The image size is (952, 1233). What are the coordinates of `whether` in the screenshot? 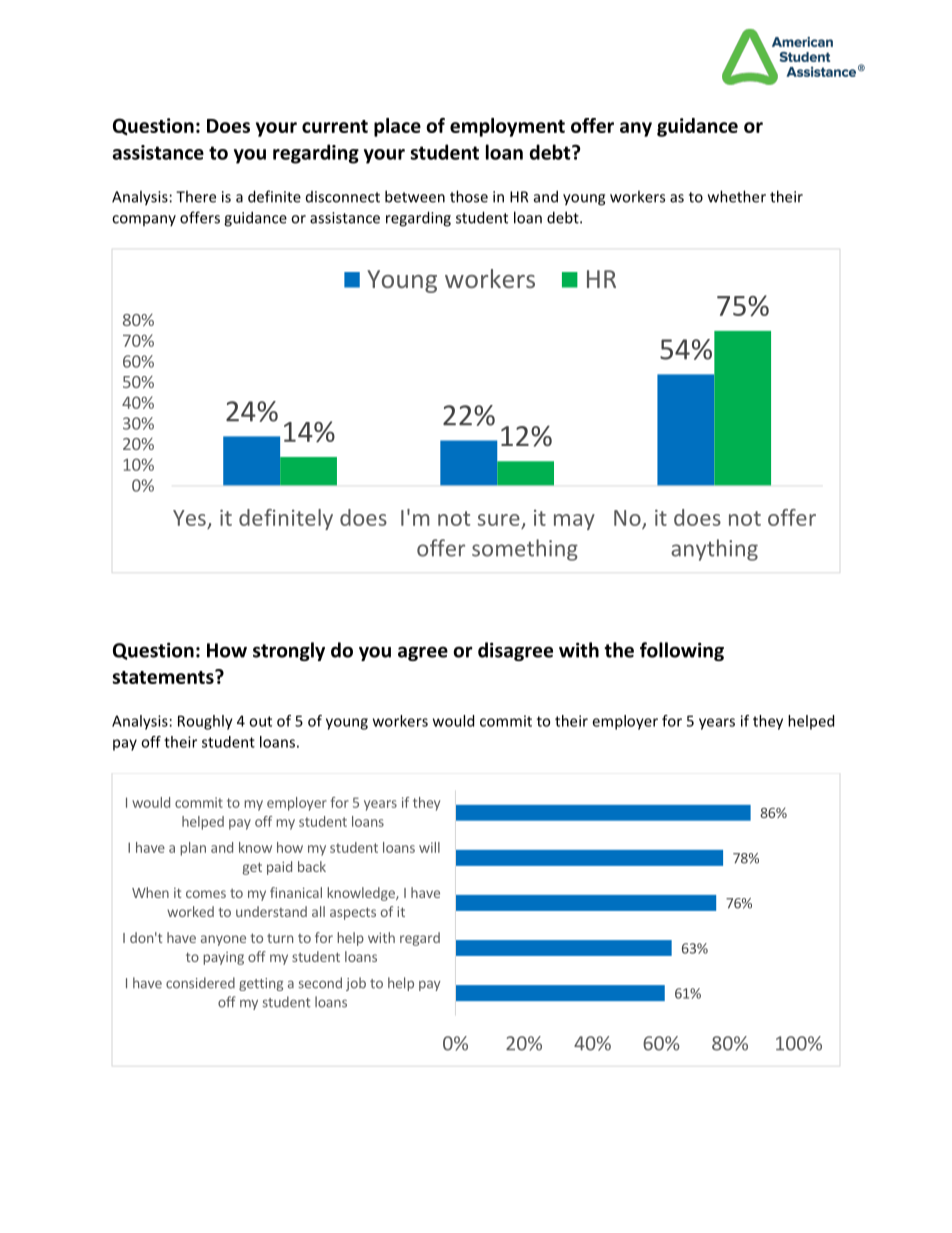 It's located at (737, 196).
